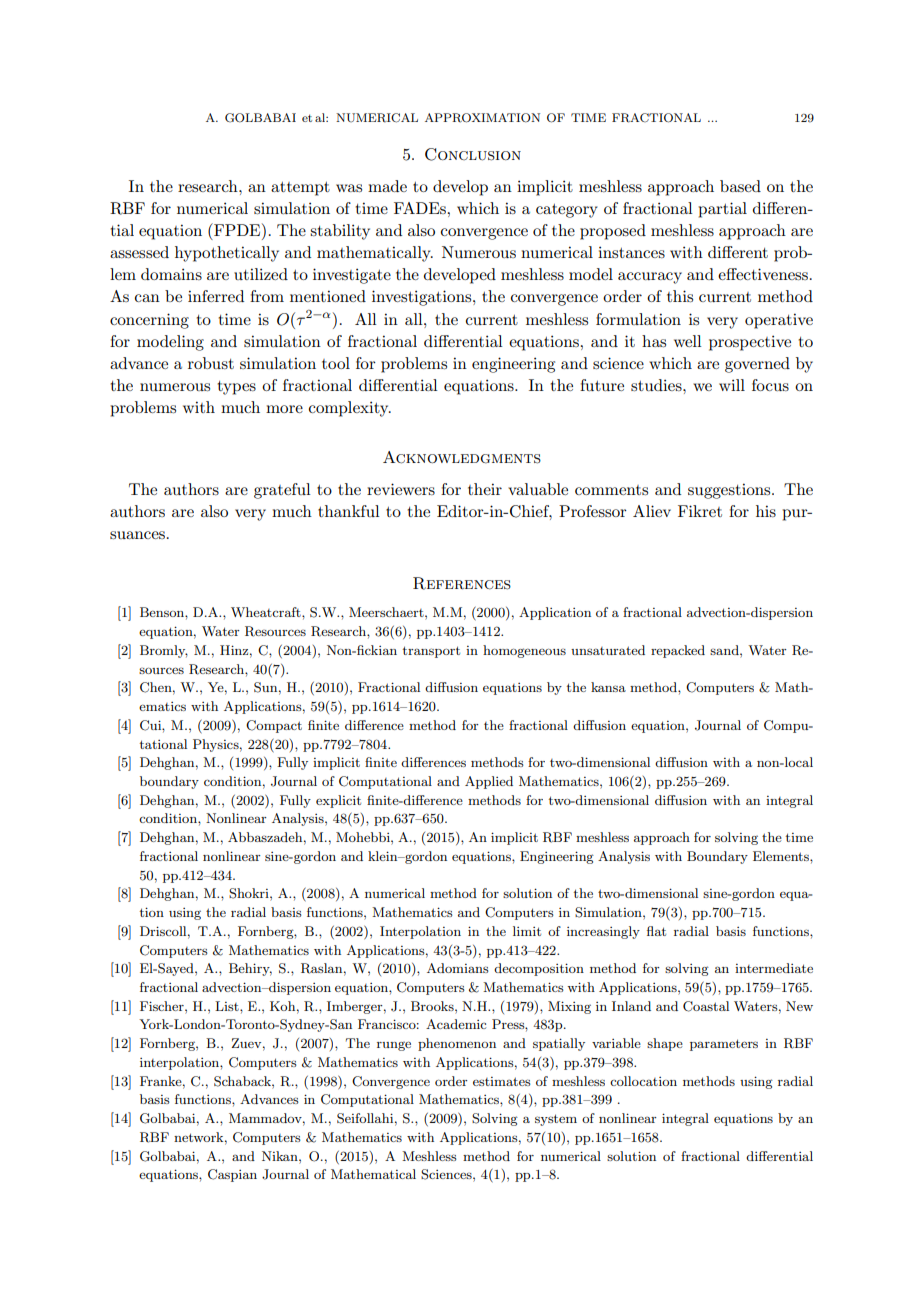 The width and height of the screenshot is (924, 1308). Describe the element at coordinates (274, 726) in the screenshot. I see `Compact` at that location.
